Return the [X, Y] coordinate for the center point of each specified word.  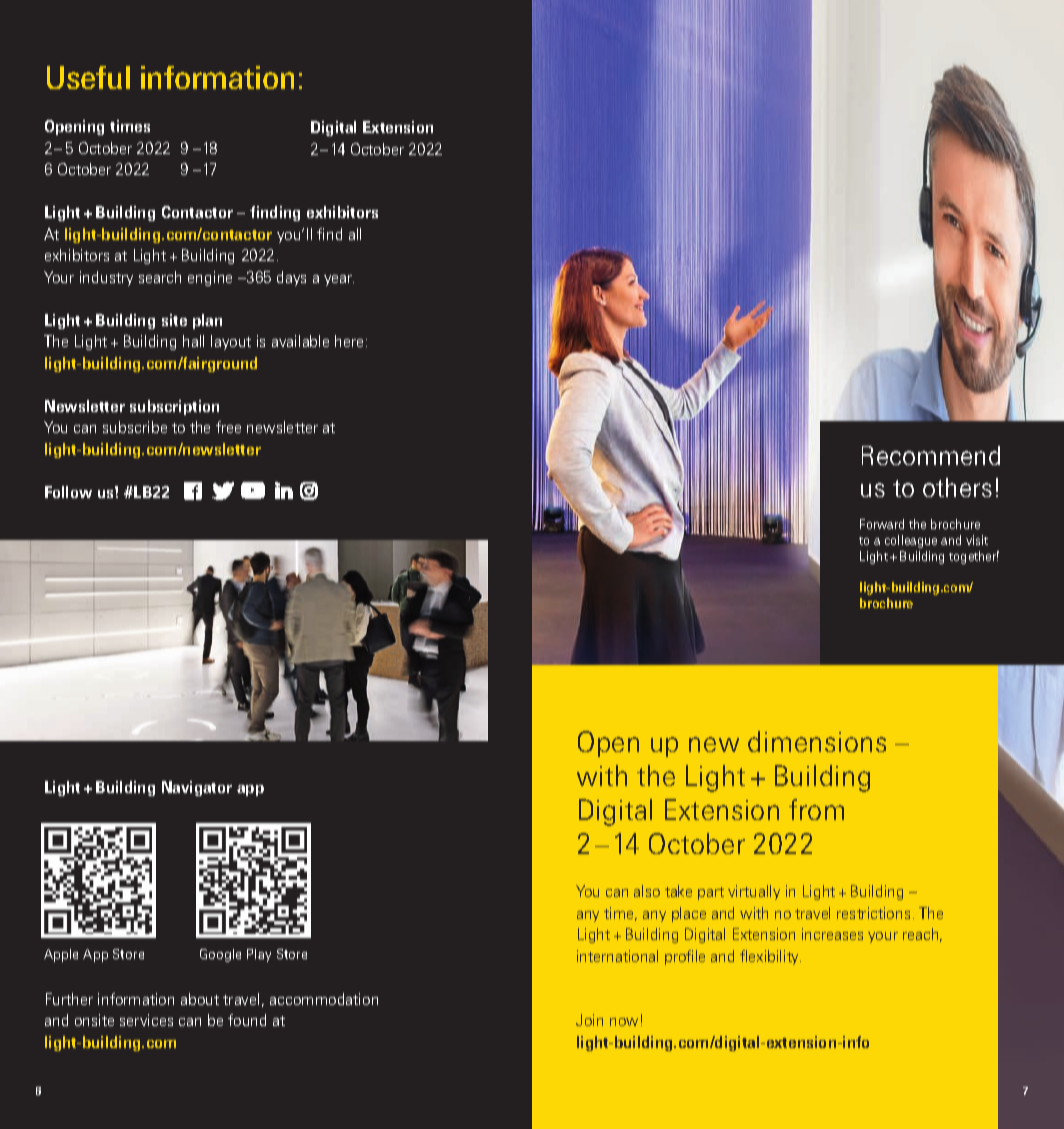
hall [193, 341]
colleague [911, 541]
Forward [882, 524]
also [647, 891]
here [351, 341]
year [339, 280]
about [200, 999]
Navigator [197, 788]
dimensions [817, 741]
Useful [88, 77]
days [291, 278]
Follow [68, 492]
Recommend [931, 455]
